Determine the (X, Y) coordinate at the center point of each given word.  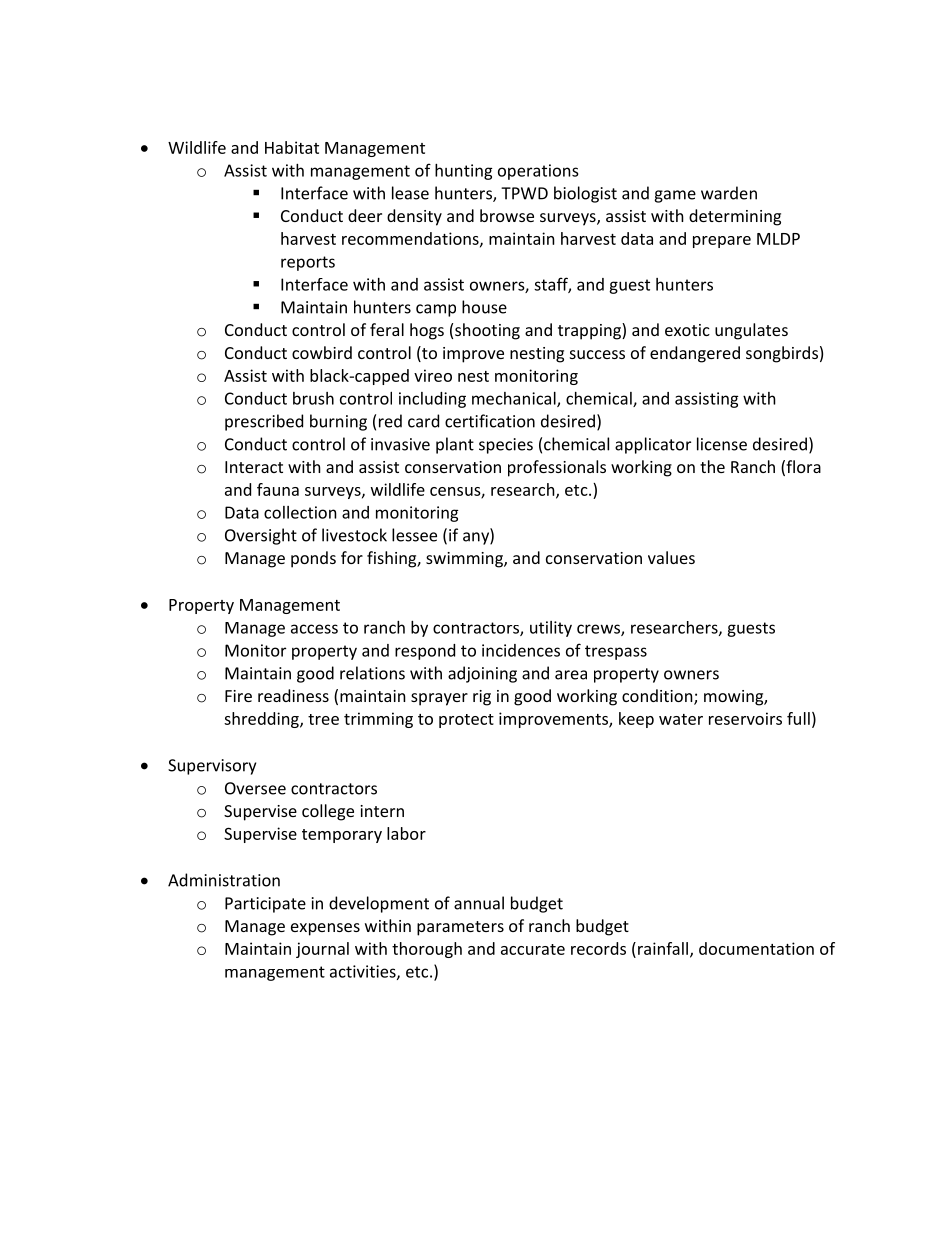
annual (479, 903)
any (477, 538)
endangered (695, 354)
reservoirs (745, 718)
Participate (265, 905)
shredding (262, 720)
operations (538, 172)
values (671, 557)
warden (729, 193)
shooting (487, 331)
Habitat (292, 147)
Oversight (261, 536)
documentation (756, 948)
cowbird (322, 352)
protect (466, 721)
